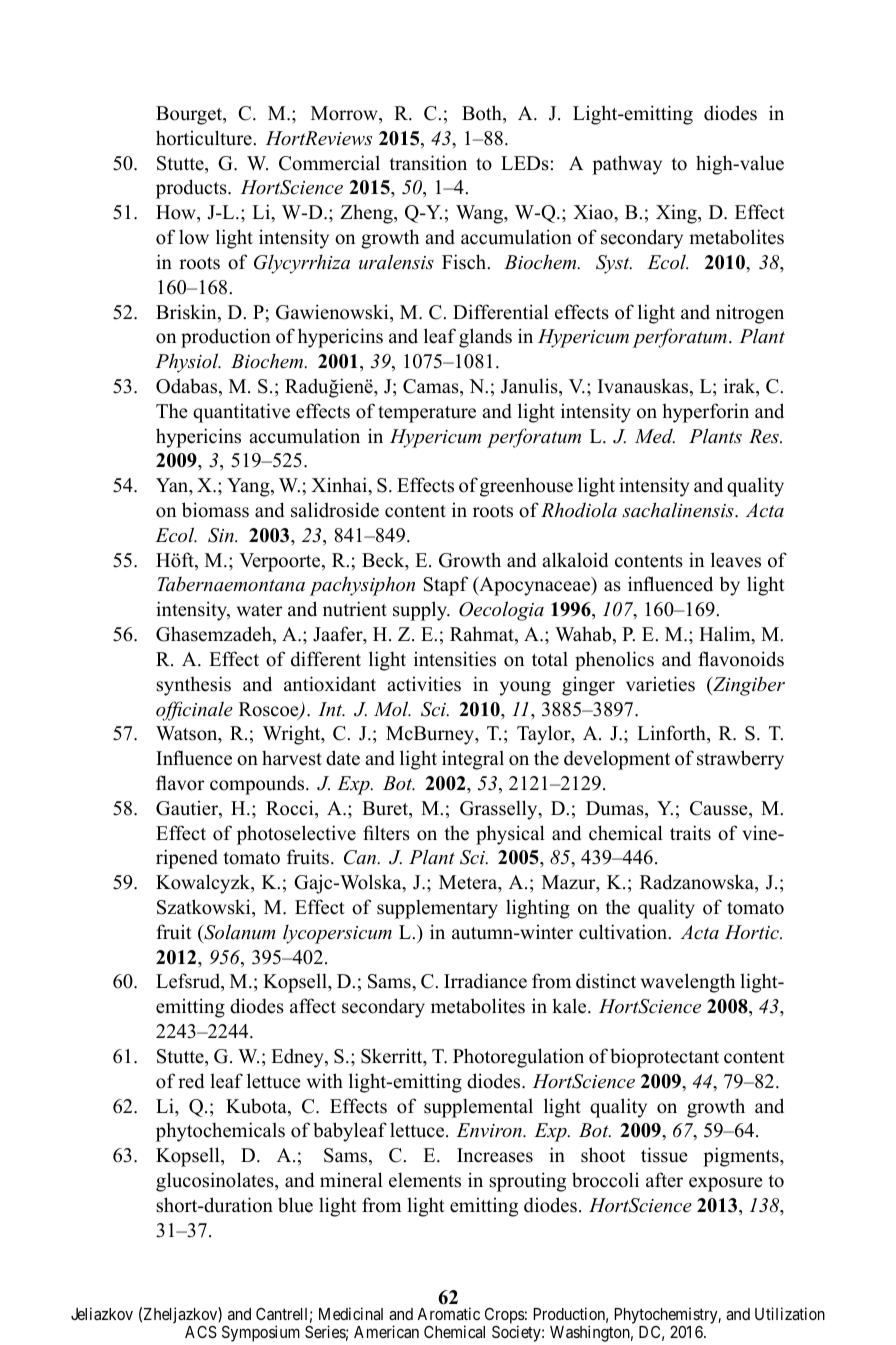 This image has width=896, height=1345. I want to click on American, so click(386, 1331).
